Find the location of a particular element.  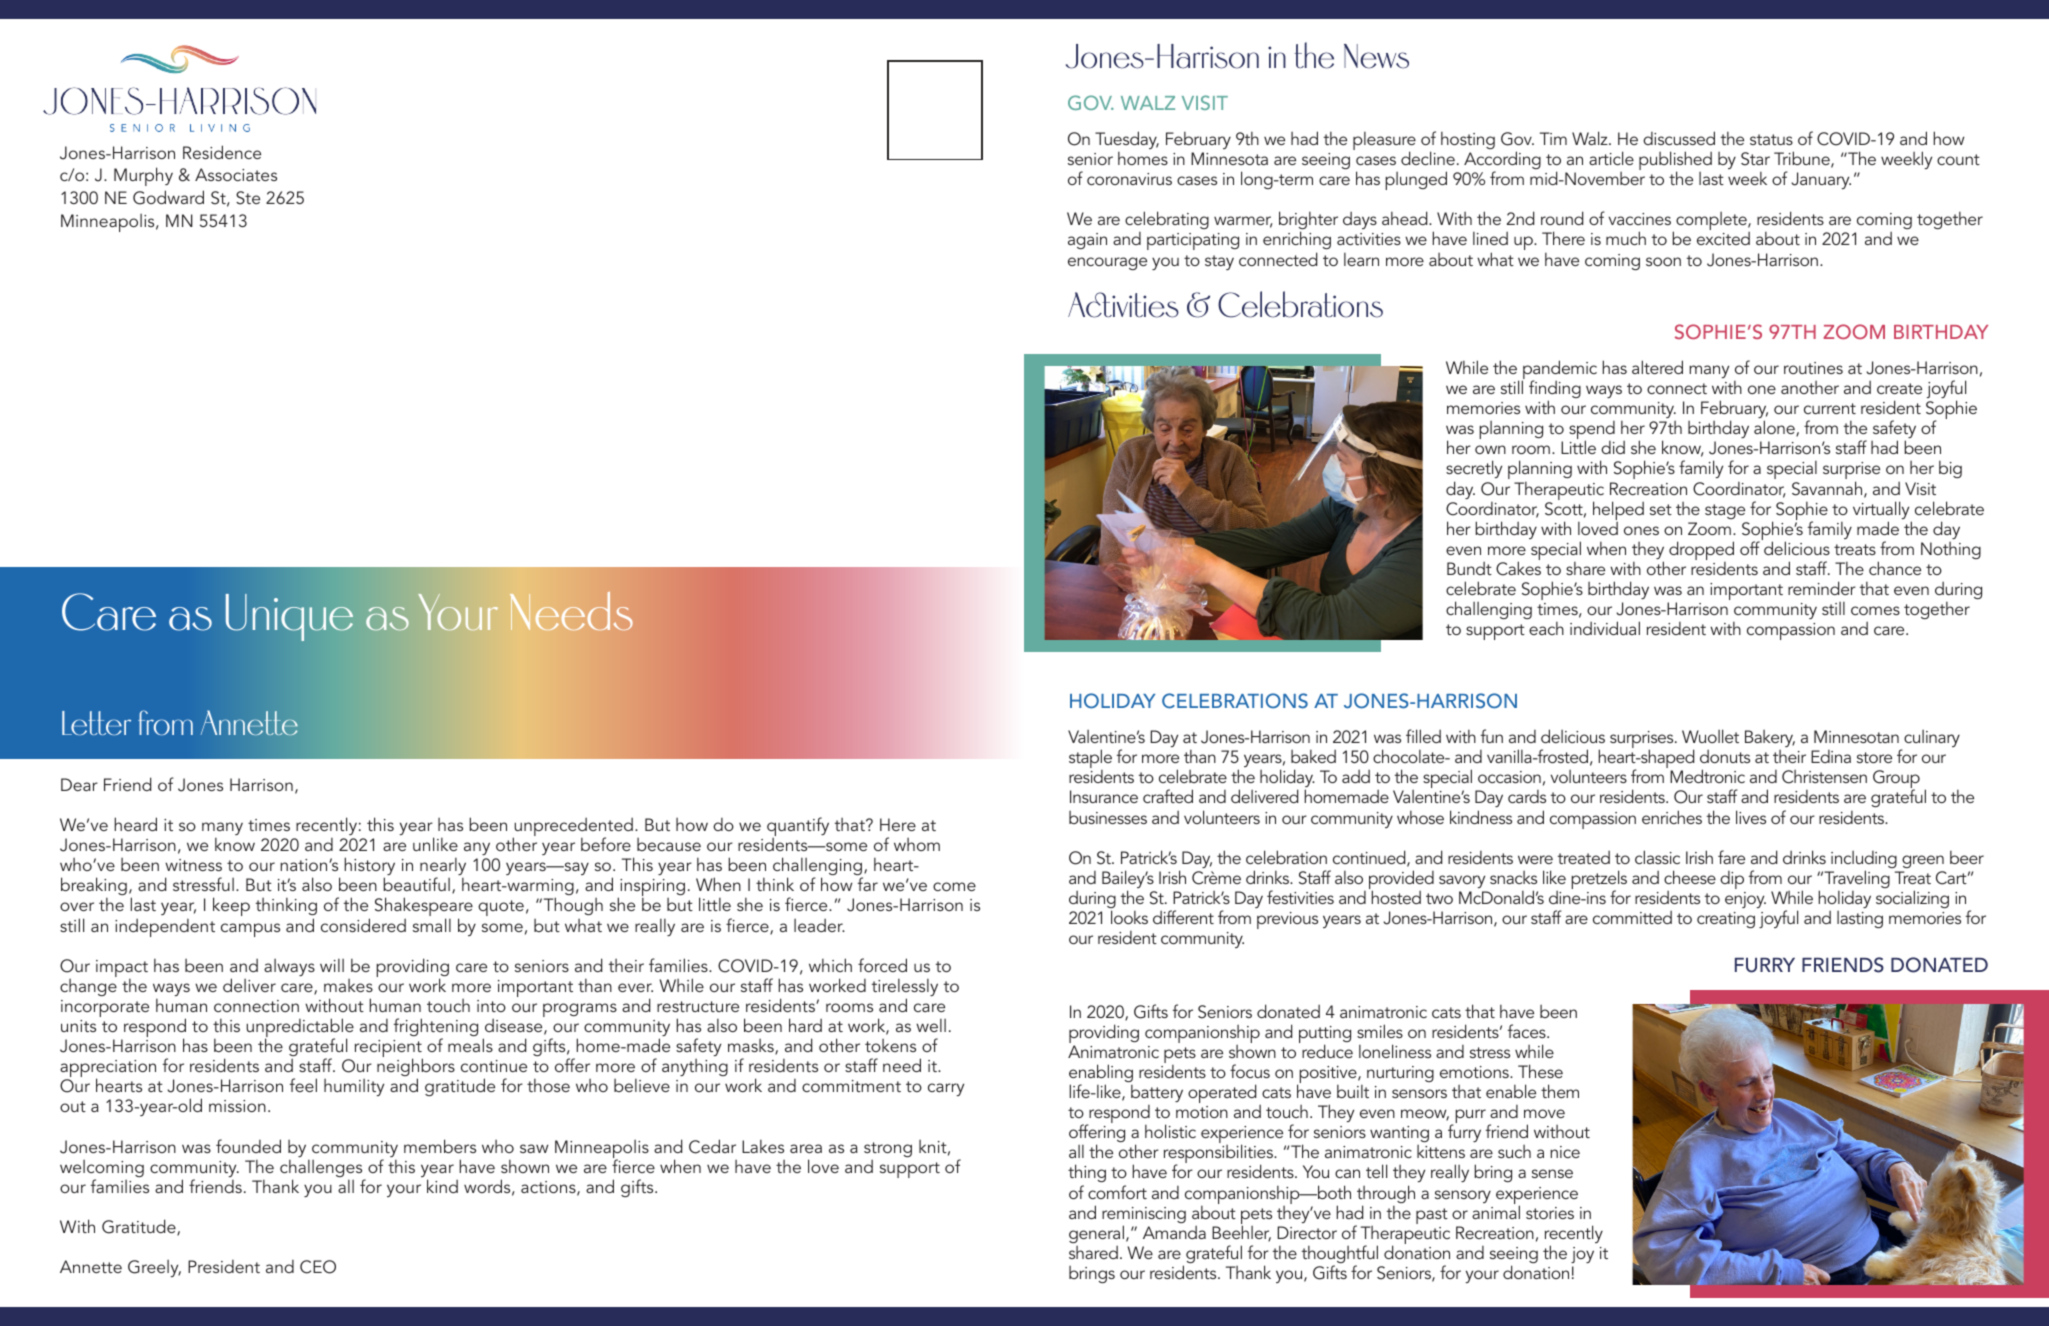

individual is located at coordinates (1605, 628).
